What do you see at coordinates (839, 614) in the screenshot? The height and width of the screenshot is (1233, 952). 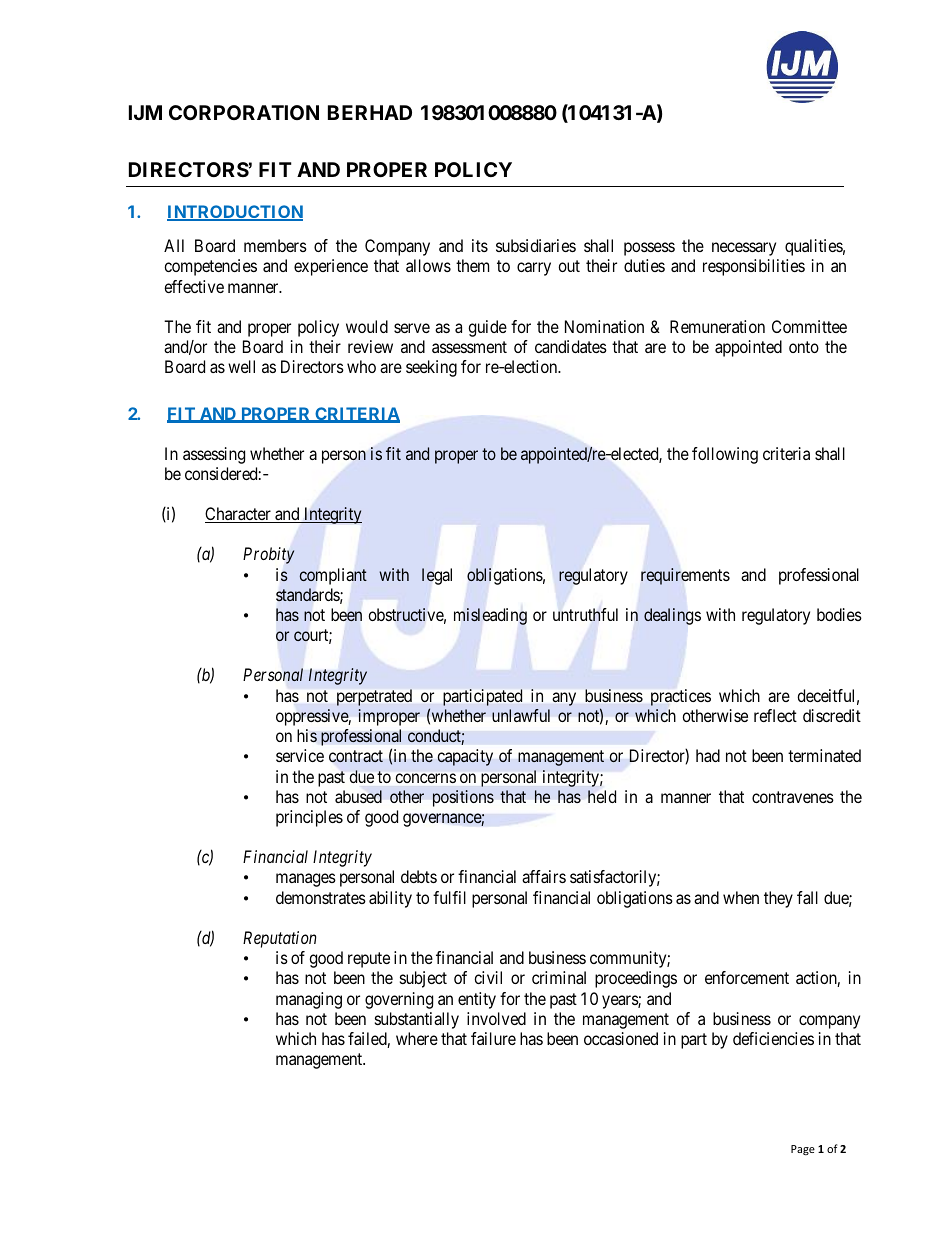 I see `bodies` at bounding box center [839, 614].
